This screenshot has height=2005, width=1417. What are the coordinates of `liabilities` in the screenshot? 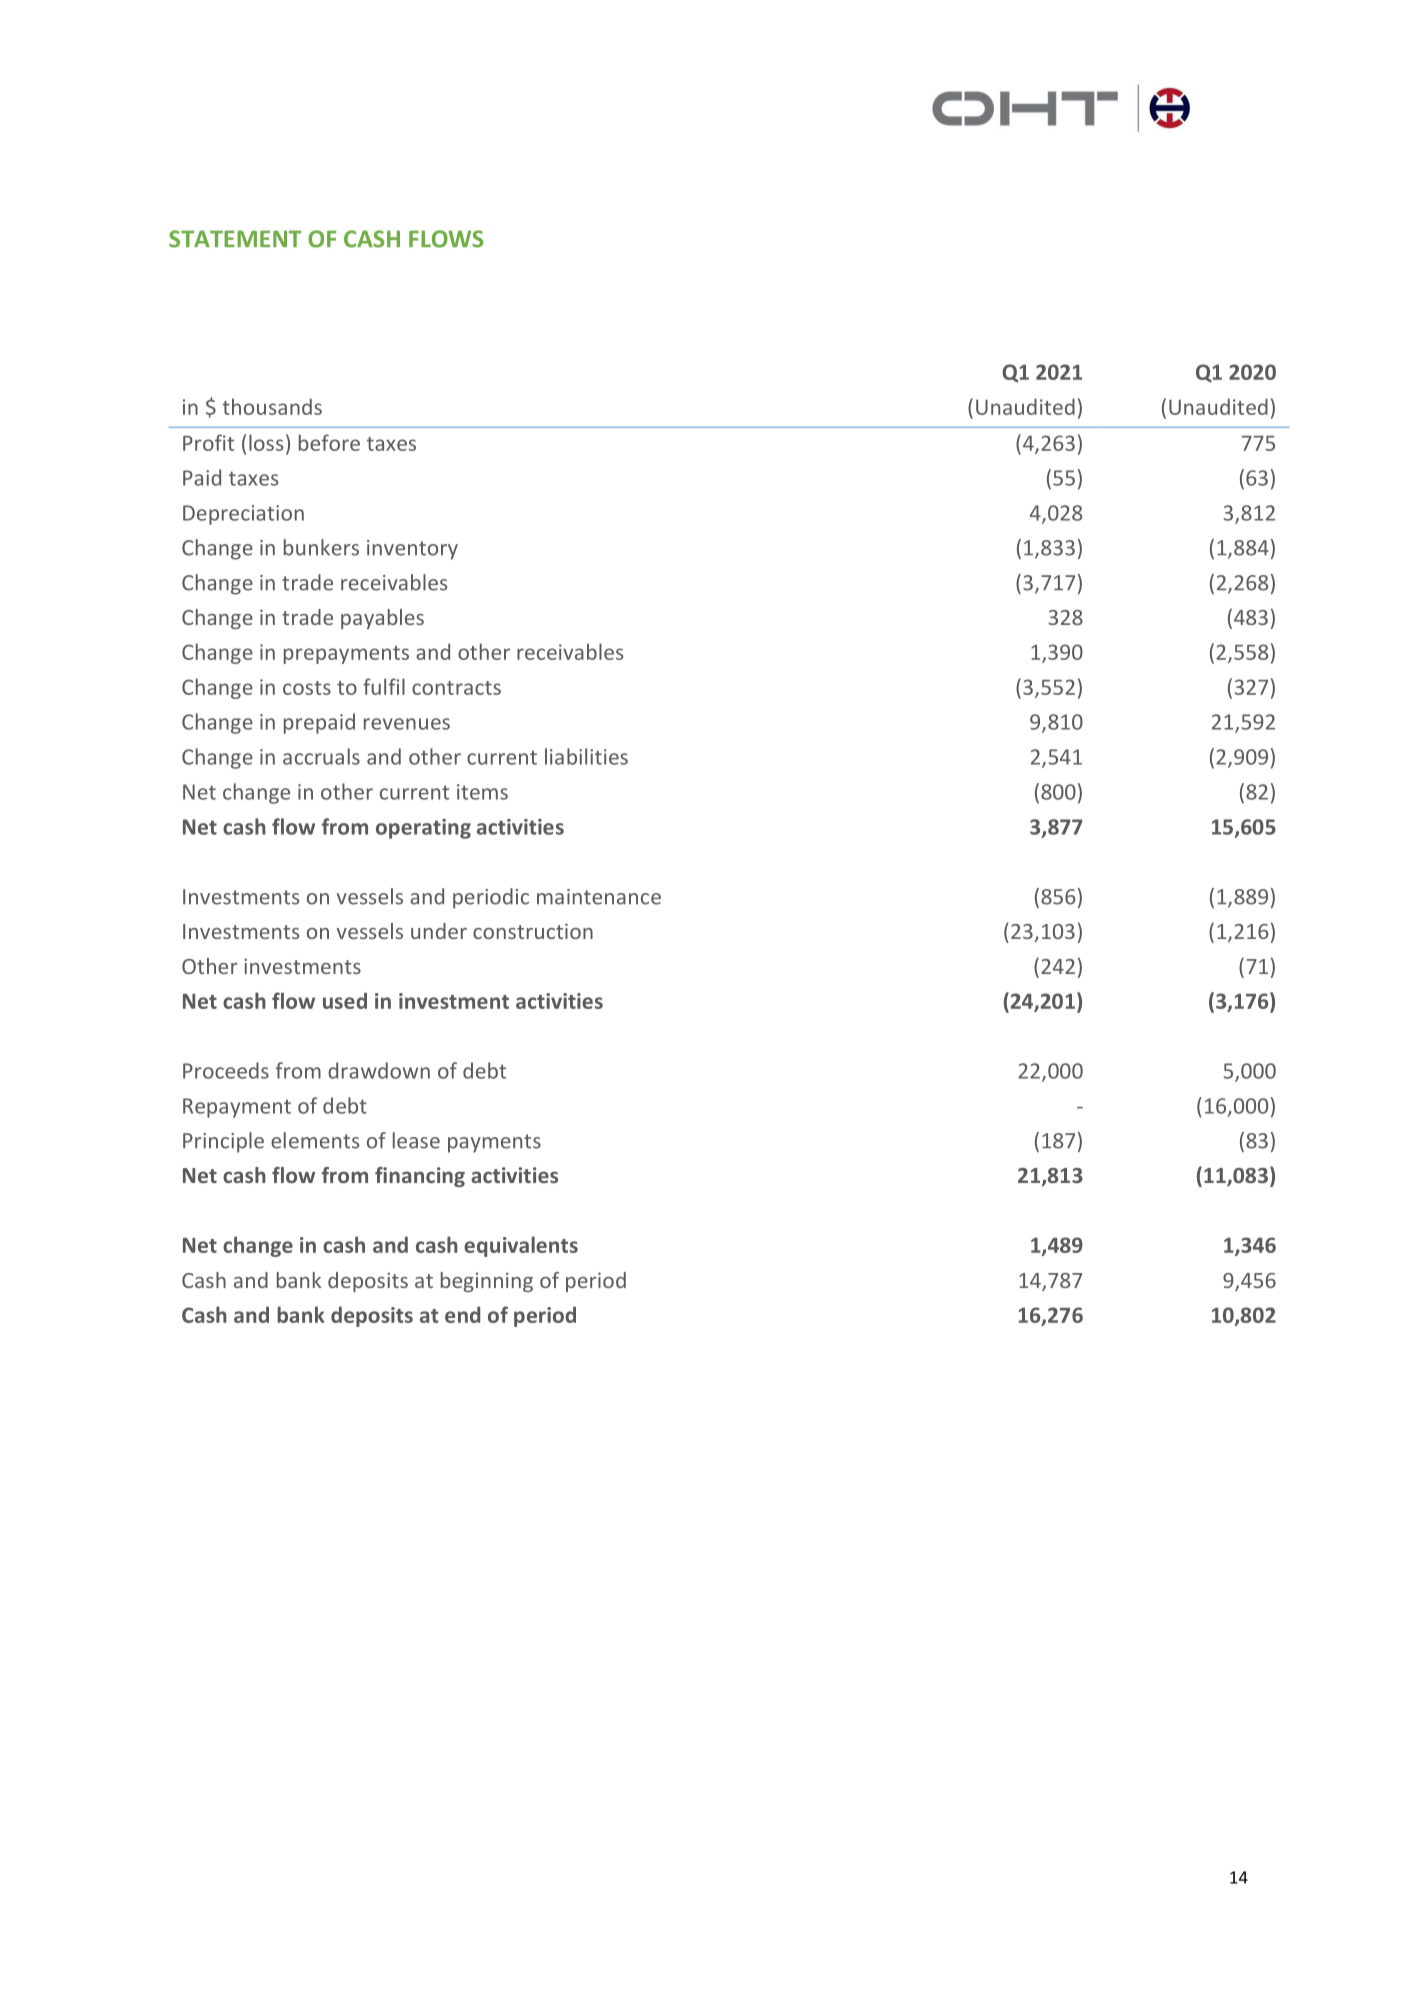 It's located at (586, 756).
